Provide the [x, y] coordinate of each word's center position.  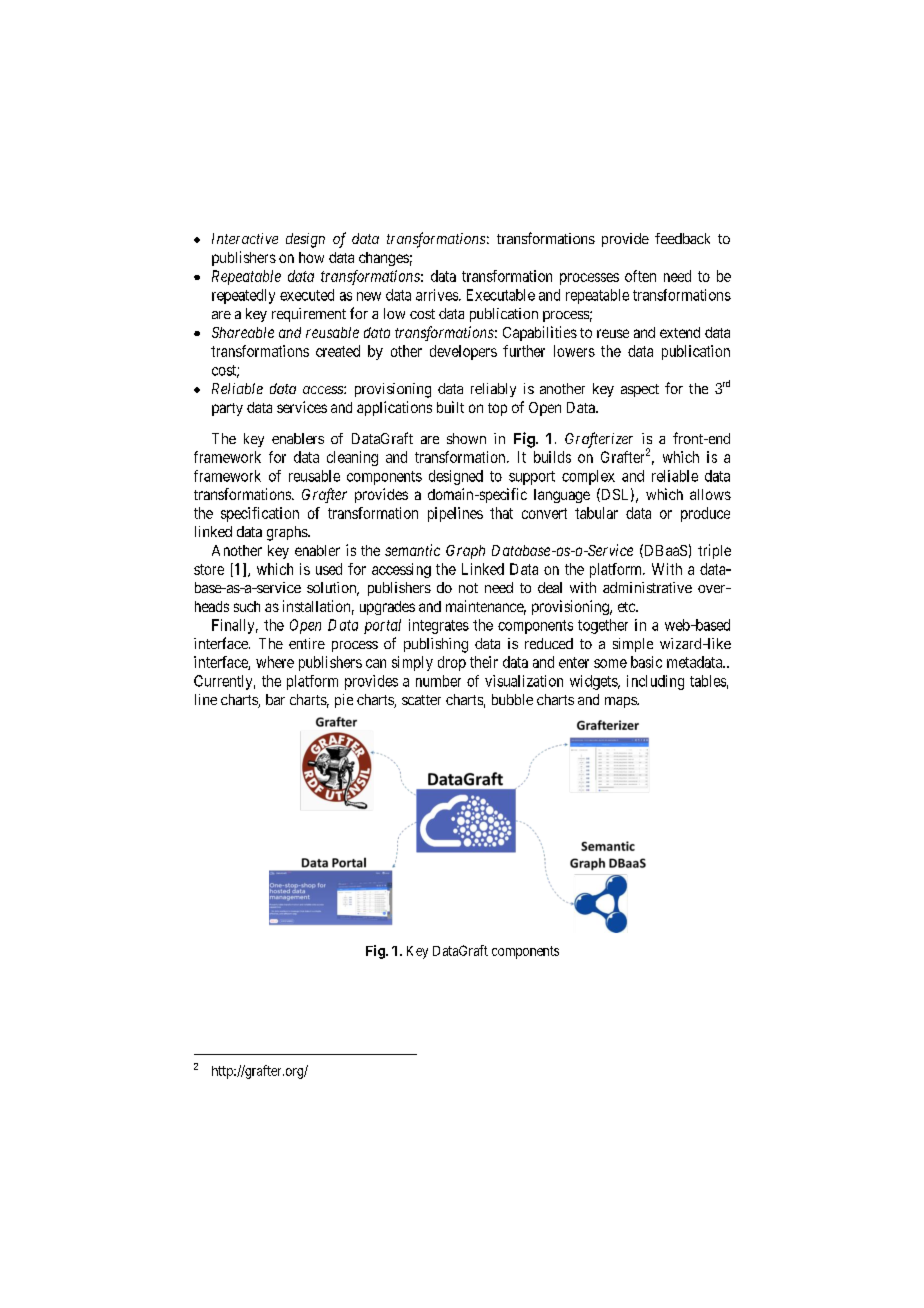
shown [466, 438]
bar [275, 699]
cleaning [352, 458]
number [438, 681]
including [655, 682]
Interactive [245, 238]
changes [384, 259]
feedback [682, 238]
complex [588, 477]
